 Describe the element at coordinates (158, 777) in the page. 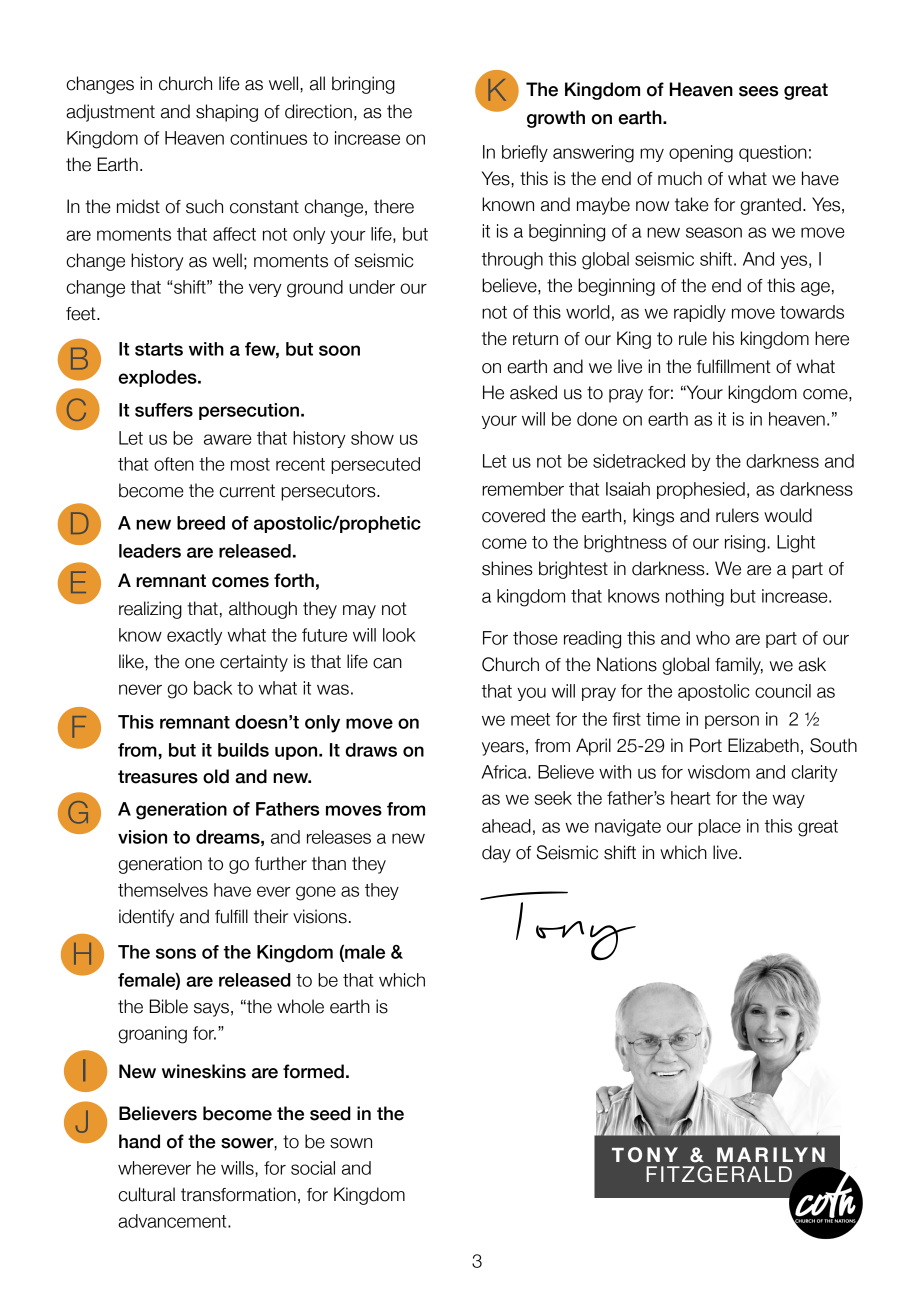

I see `treasures` at that location.
